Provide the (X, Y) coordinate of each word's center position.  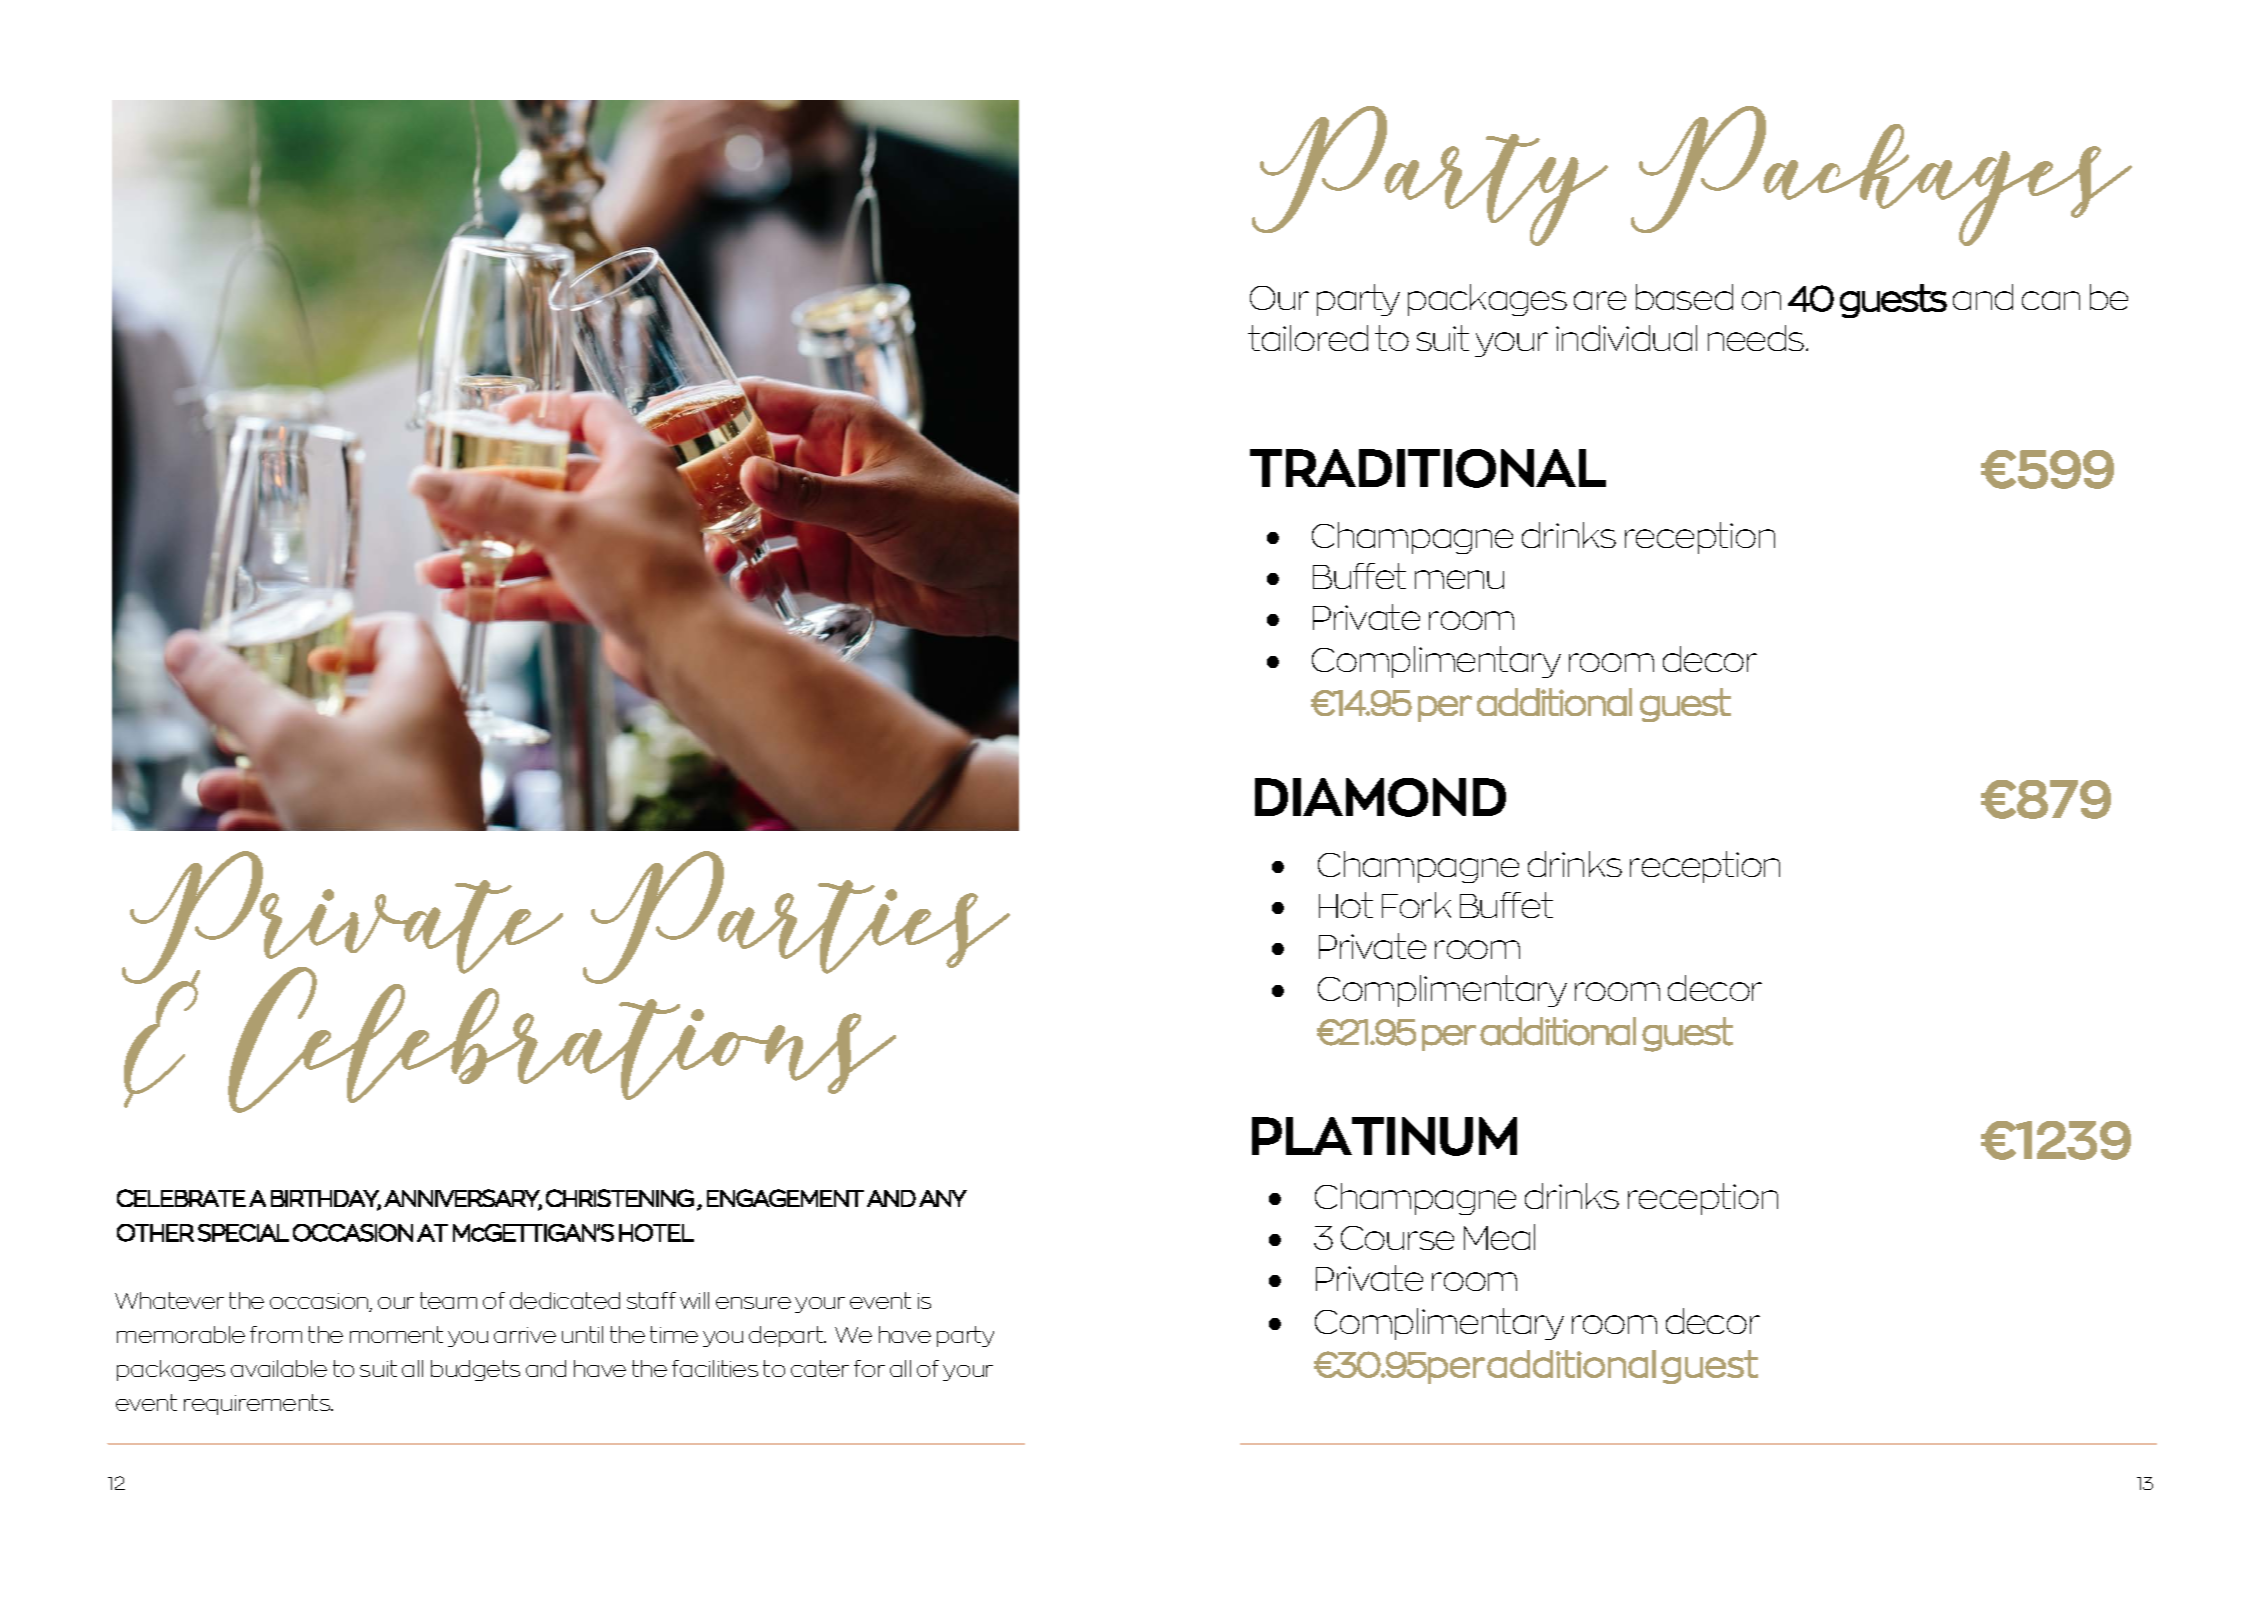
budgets (475, 1370)
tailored (1308, 338)
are (1600, 300)
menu (1459, 579)
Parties (796, 917)
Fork (1416, 905)
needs (1757, 338)
